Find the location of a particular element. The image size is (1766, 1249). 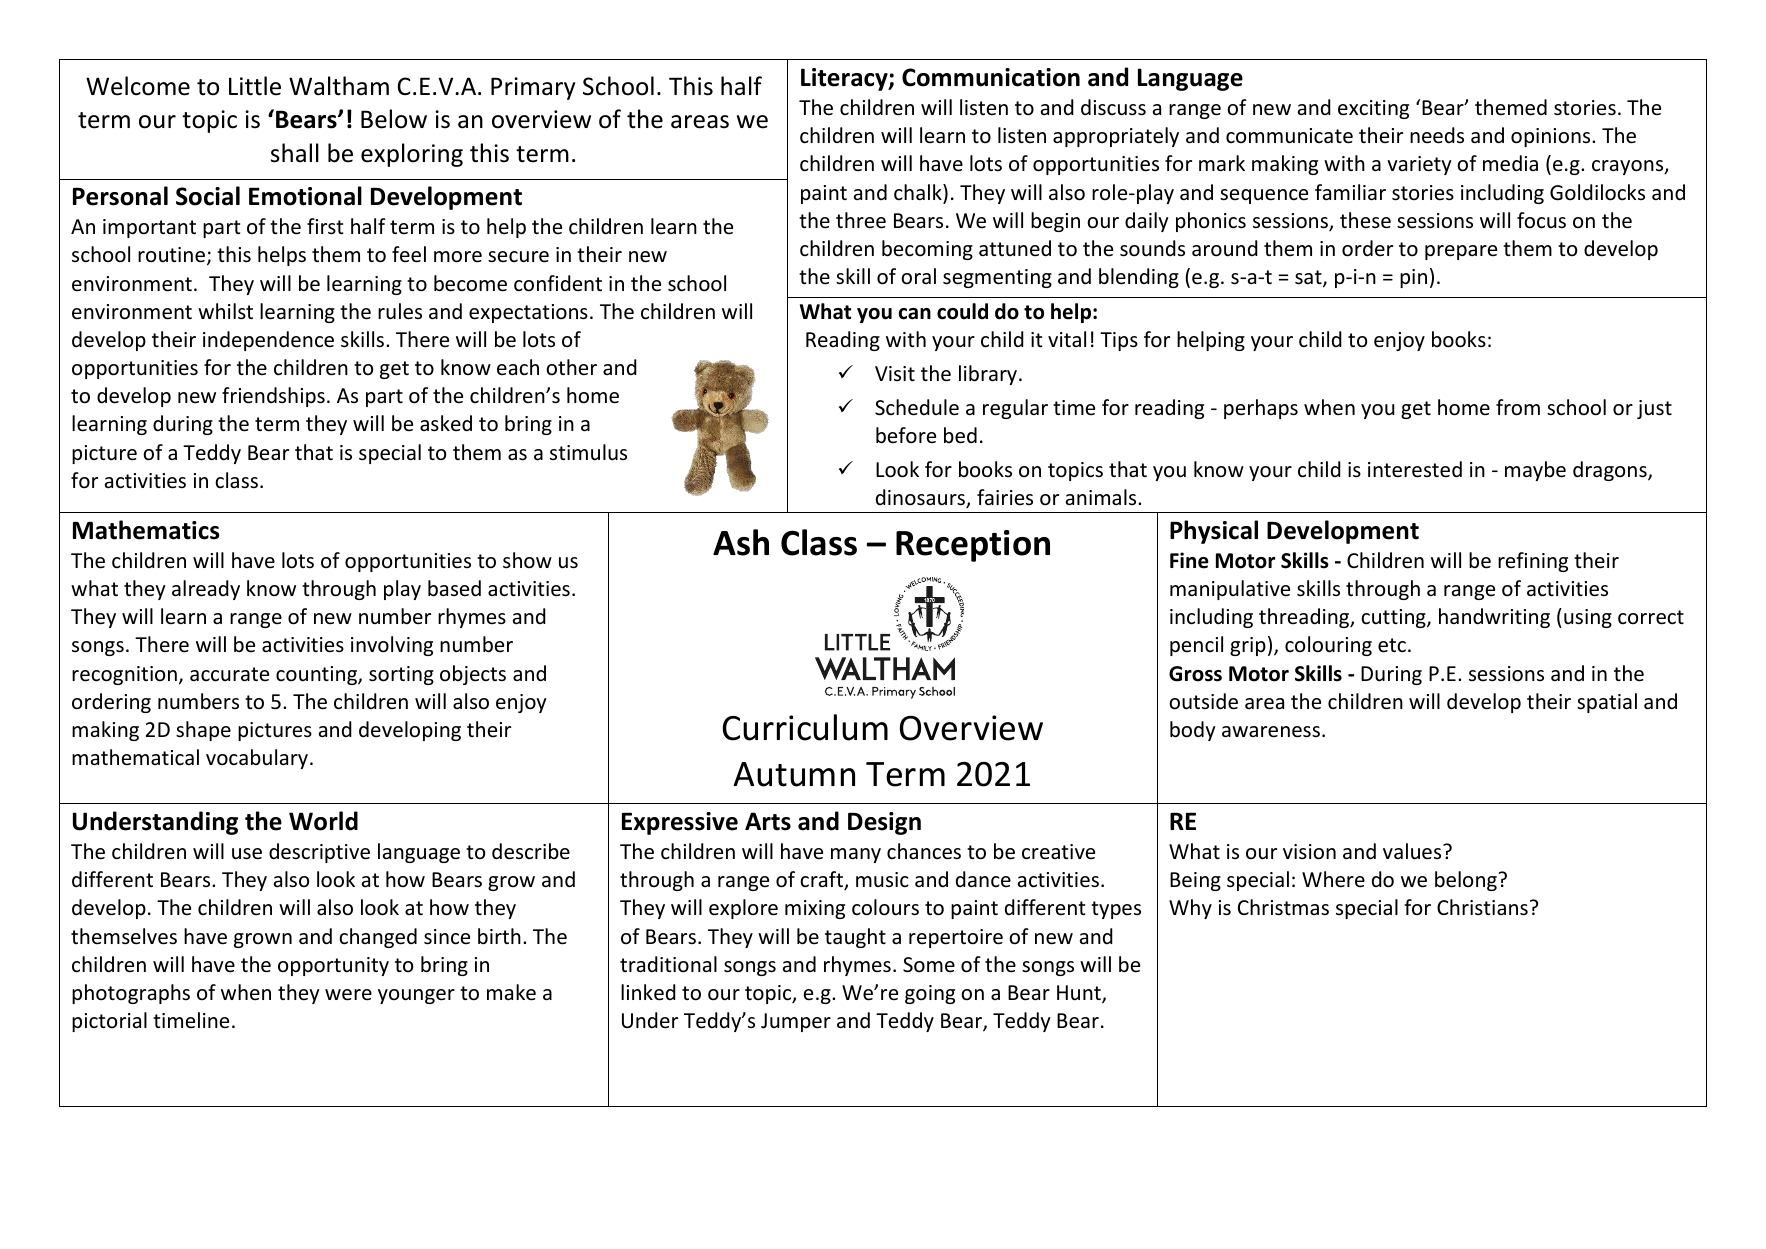

Literacy is located at coordinates (845, 79).
